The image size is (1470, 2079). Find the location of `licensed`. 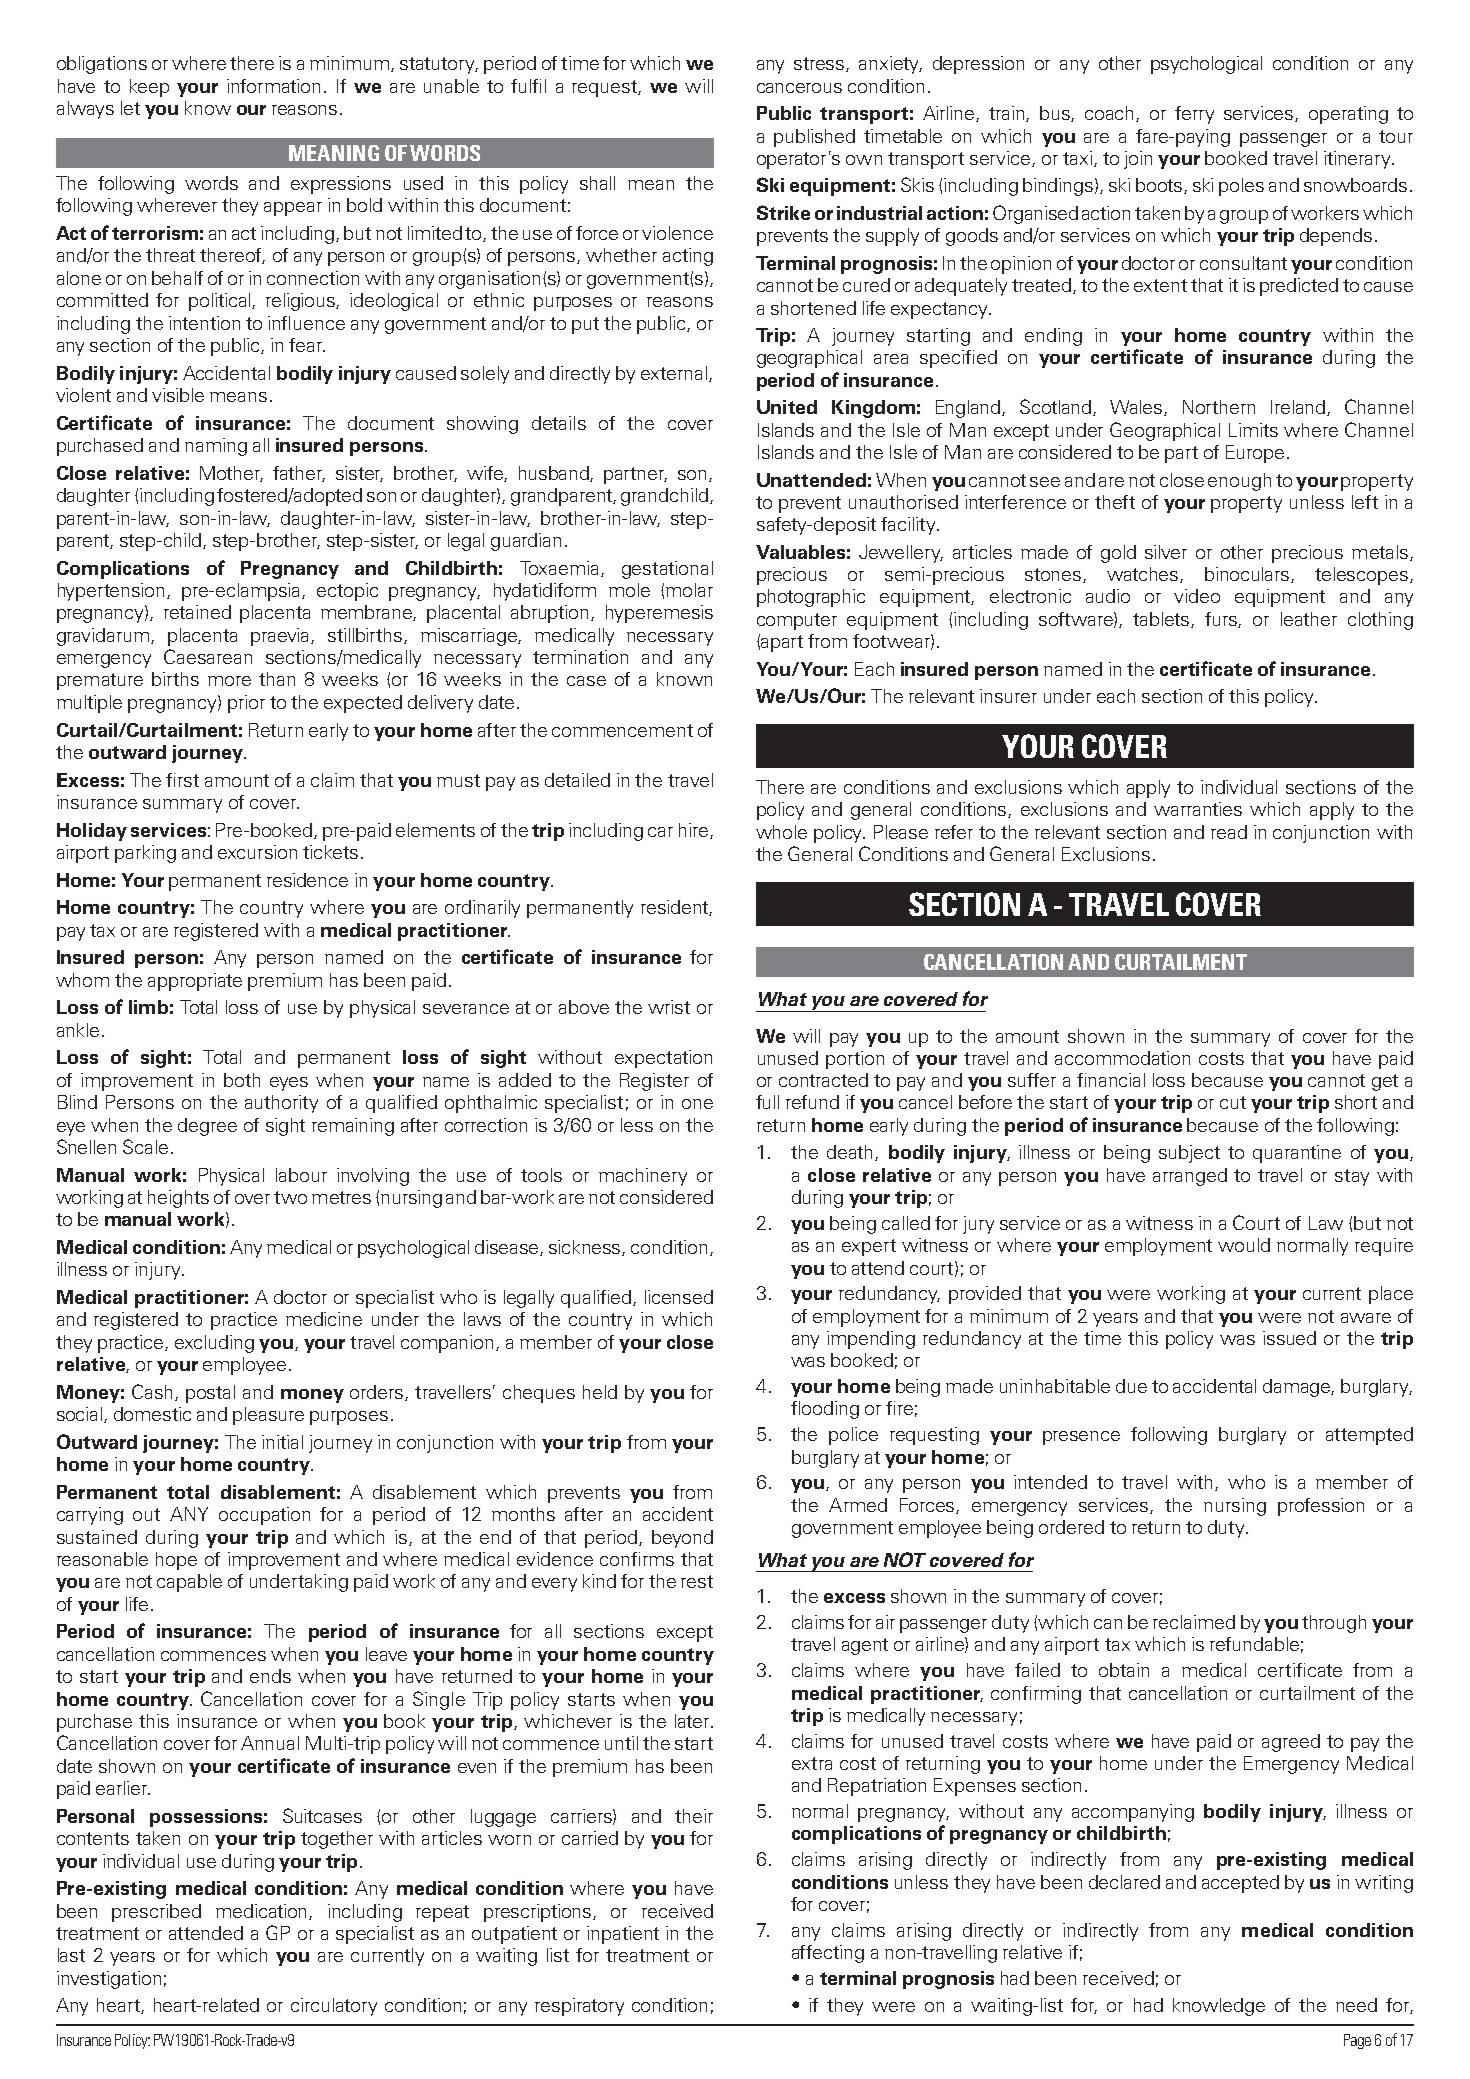

licensed is located at coordinates (679, 1297).
